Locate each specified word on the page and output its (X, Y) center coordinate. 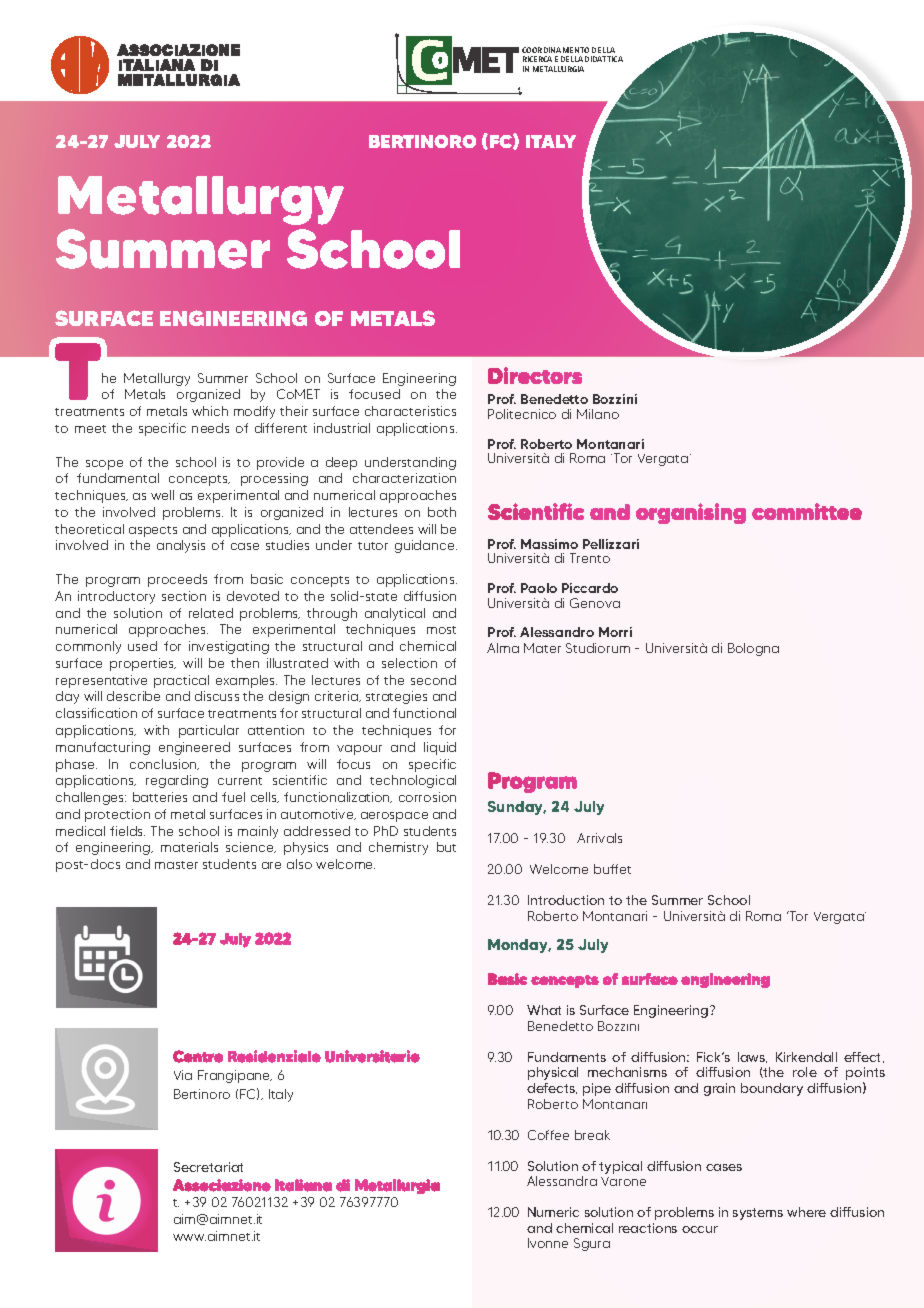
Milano (598, 414)
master (176, 865)
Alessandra (562, 1181)
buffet (612, 869)
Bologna (753, 649)
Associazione (222, 1185)
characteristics (410, 411)
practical (181, 681)
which (210, 411)
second (433, 680)
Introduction (566, 900)
